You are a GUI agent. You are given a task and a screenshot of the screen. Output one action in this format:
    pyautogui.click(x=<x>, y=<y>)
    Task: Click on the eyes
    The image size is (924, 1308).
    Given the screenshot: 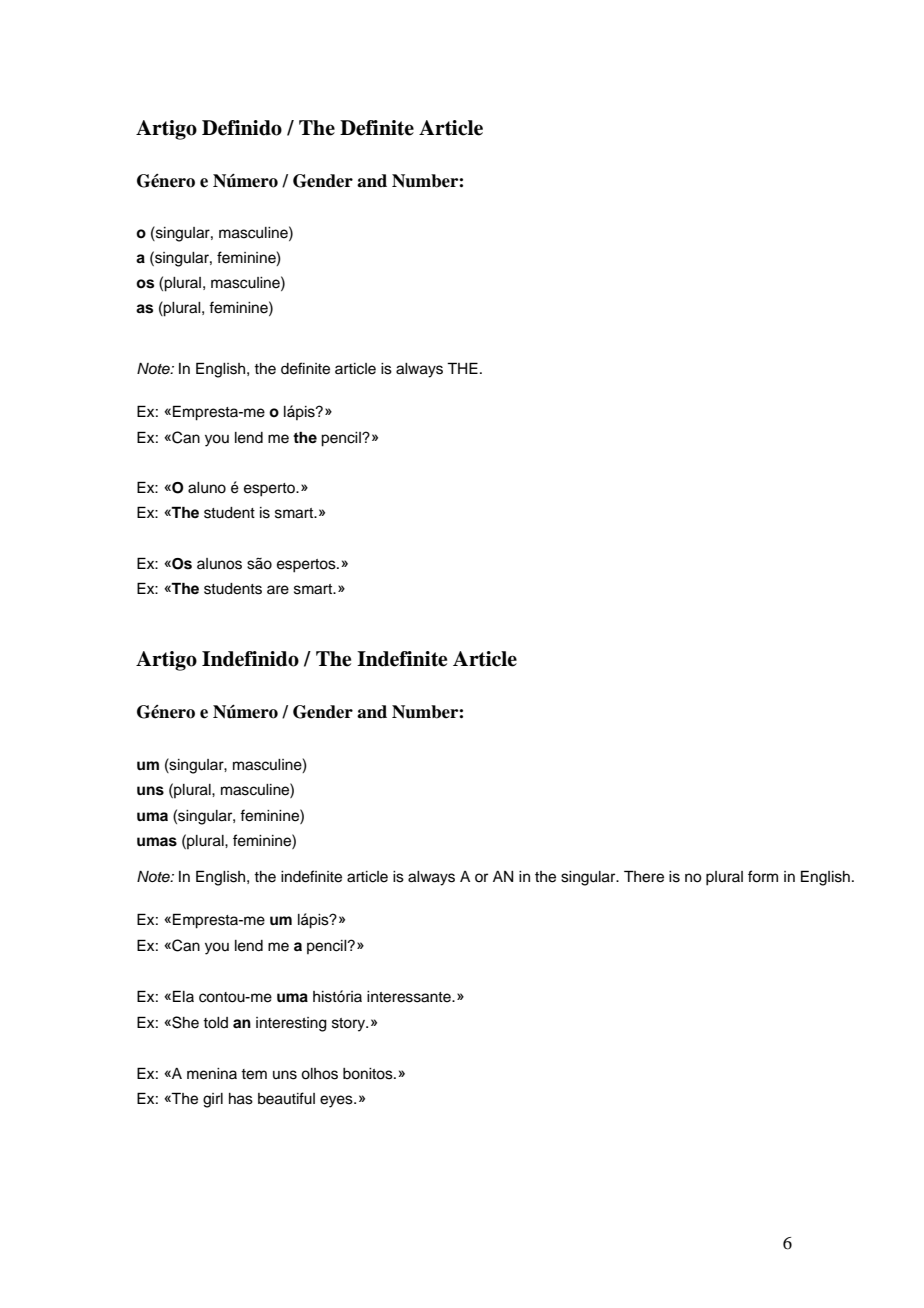 What is the action you would take?
    pyautogui.click(x=337, y=1101)
